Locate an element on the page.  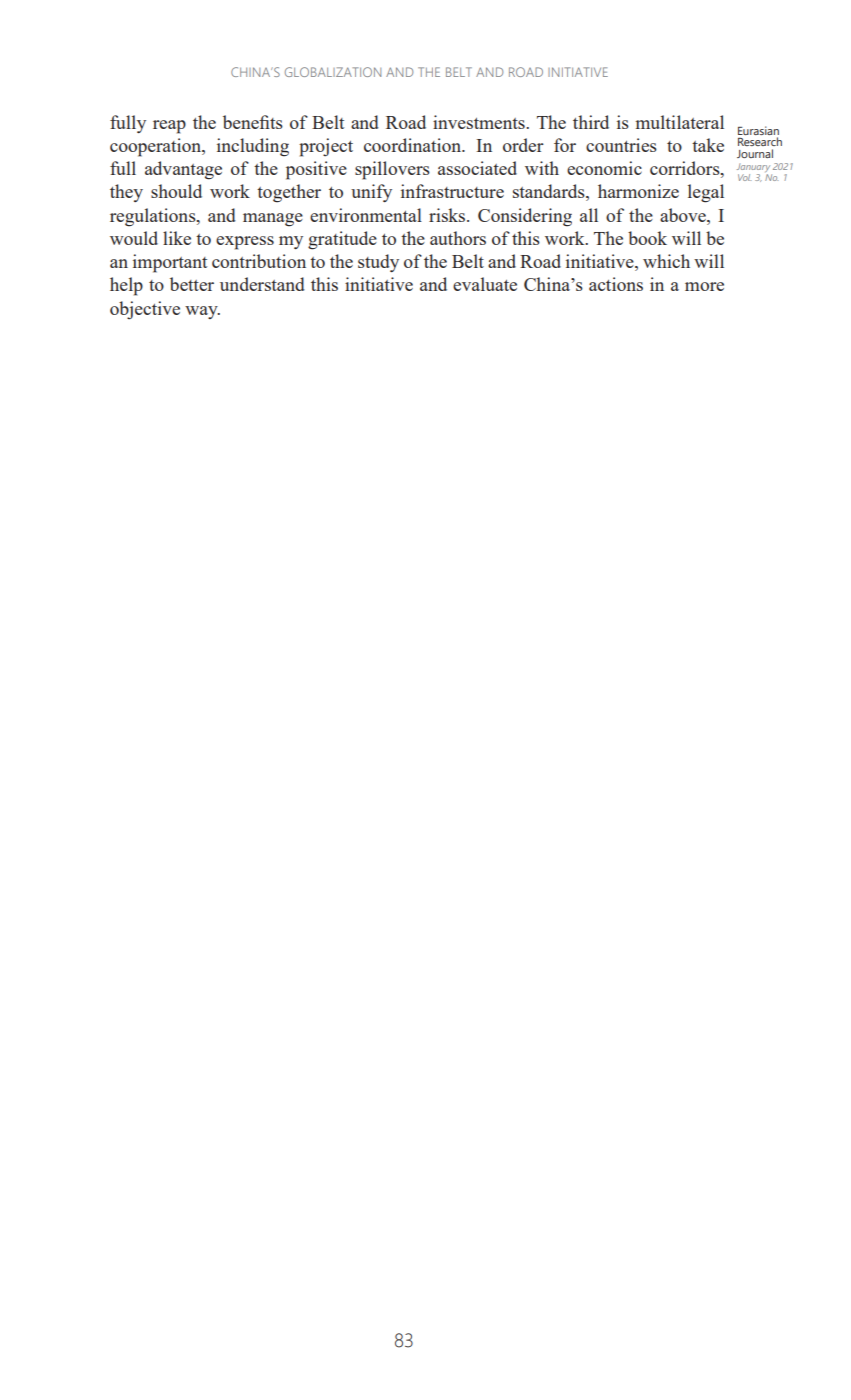
take is located at coordinates (708, 145).
